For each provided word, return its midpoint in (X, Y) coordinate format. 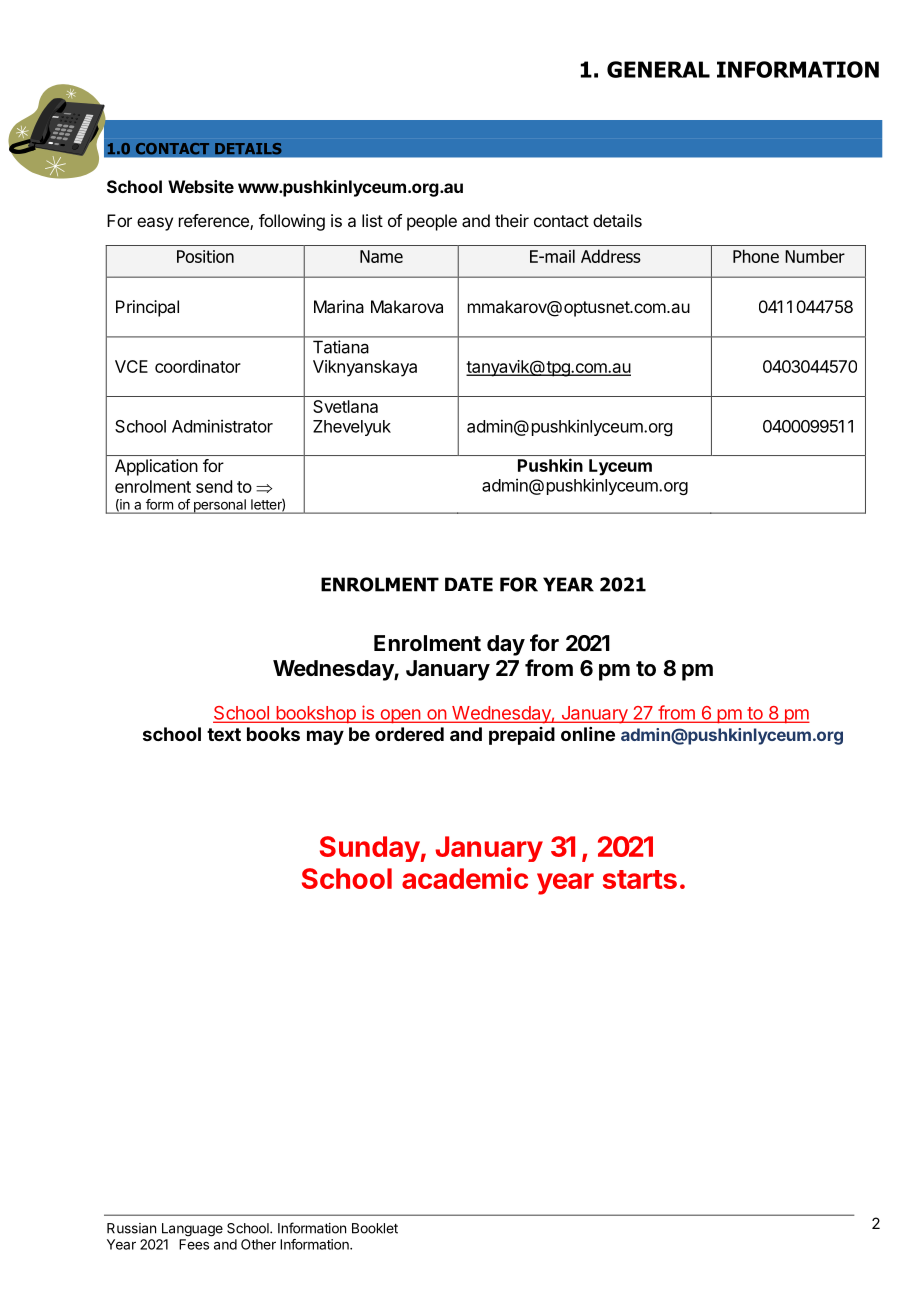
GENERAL (658, 69)
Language (192, 1230)
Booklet (375, 1228)
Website (201, 186)
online (588, 734)
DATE (469, 584)
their (512, 220)
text (224, 734)
